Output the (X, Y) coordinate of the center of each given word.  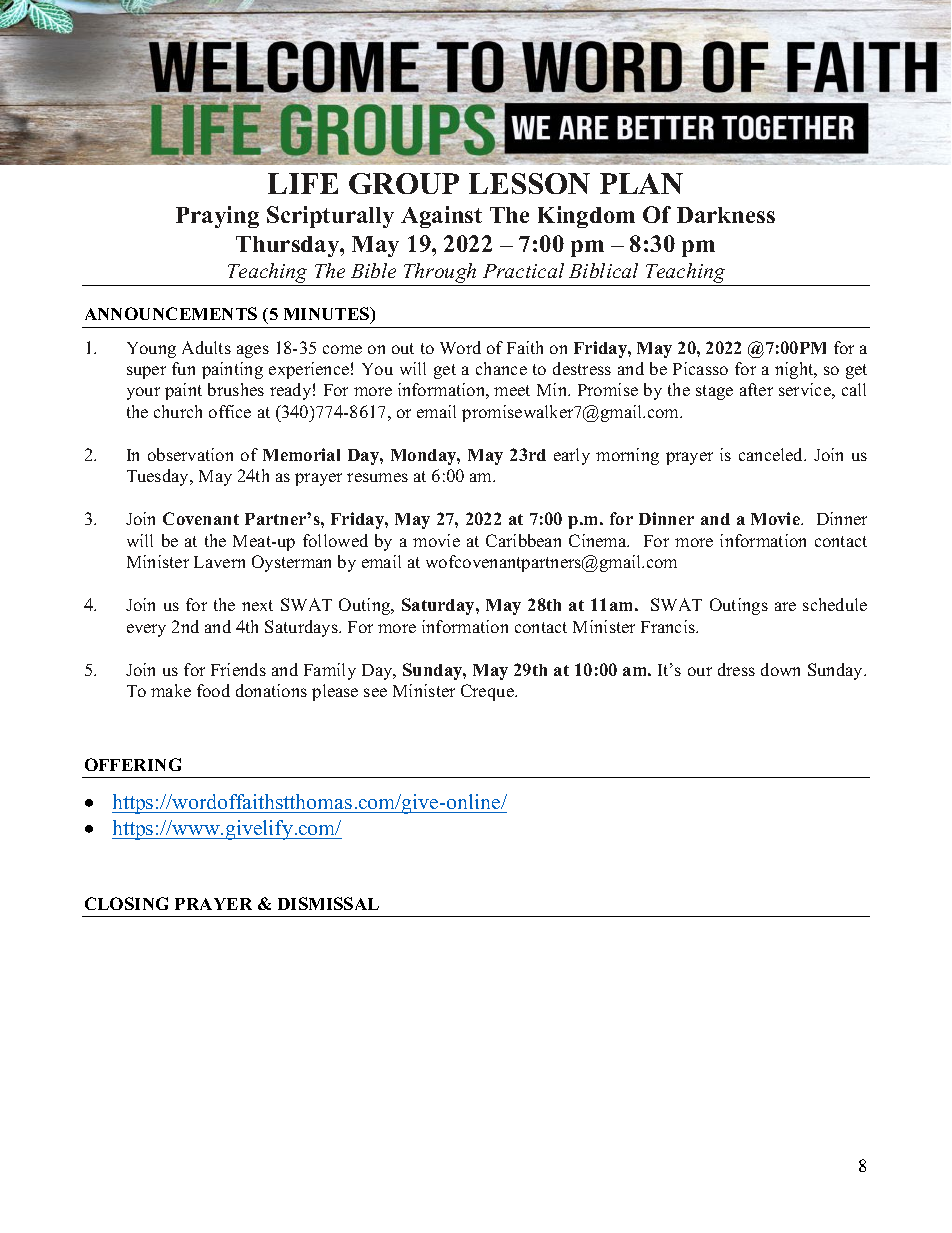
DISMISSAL (328, 903)
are (785, 606)
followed (335, 540)
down (780, 669)
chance (501, 368)
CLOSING (126, 903)
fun (183, 368)
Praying (217, 217)
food (213, 690)
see (375, 692)
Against (441, 217)
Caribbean (523, 540)
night (795, 370)
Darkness (726, 215)
